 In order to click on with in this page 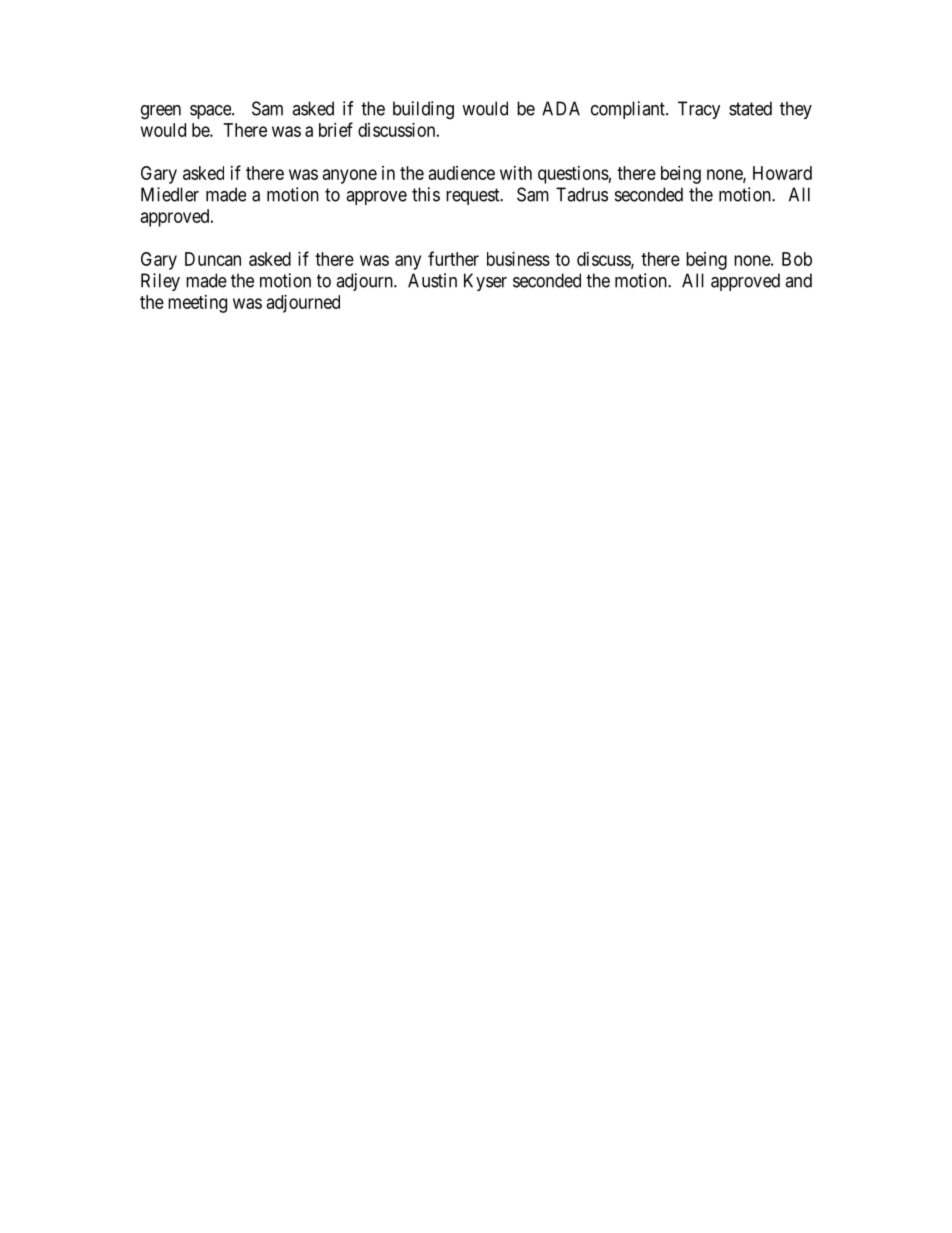, I will do `click(516, 173)`.
